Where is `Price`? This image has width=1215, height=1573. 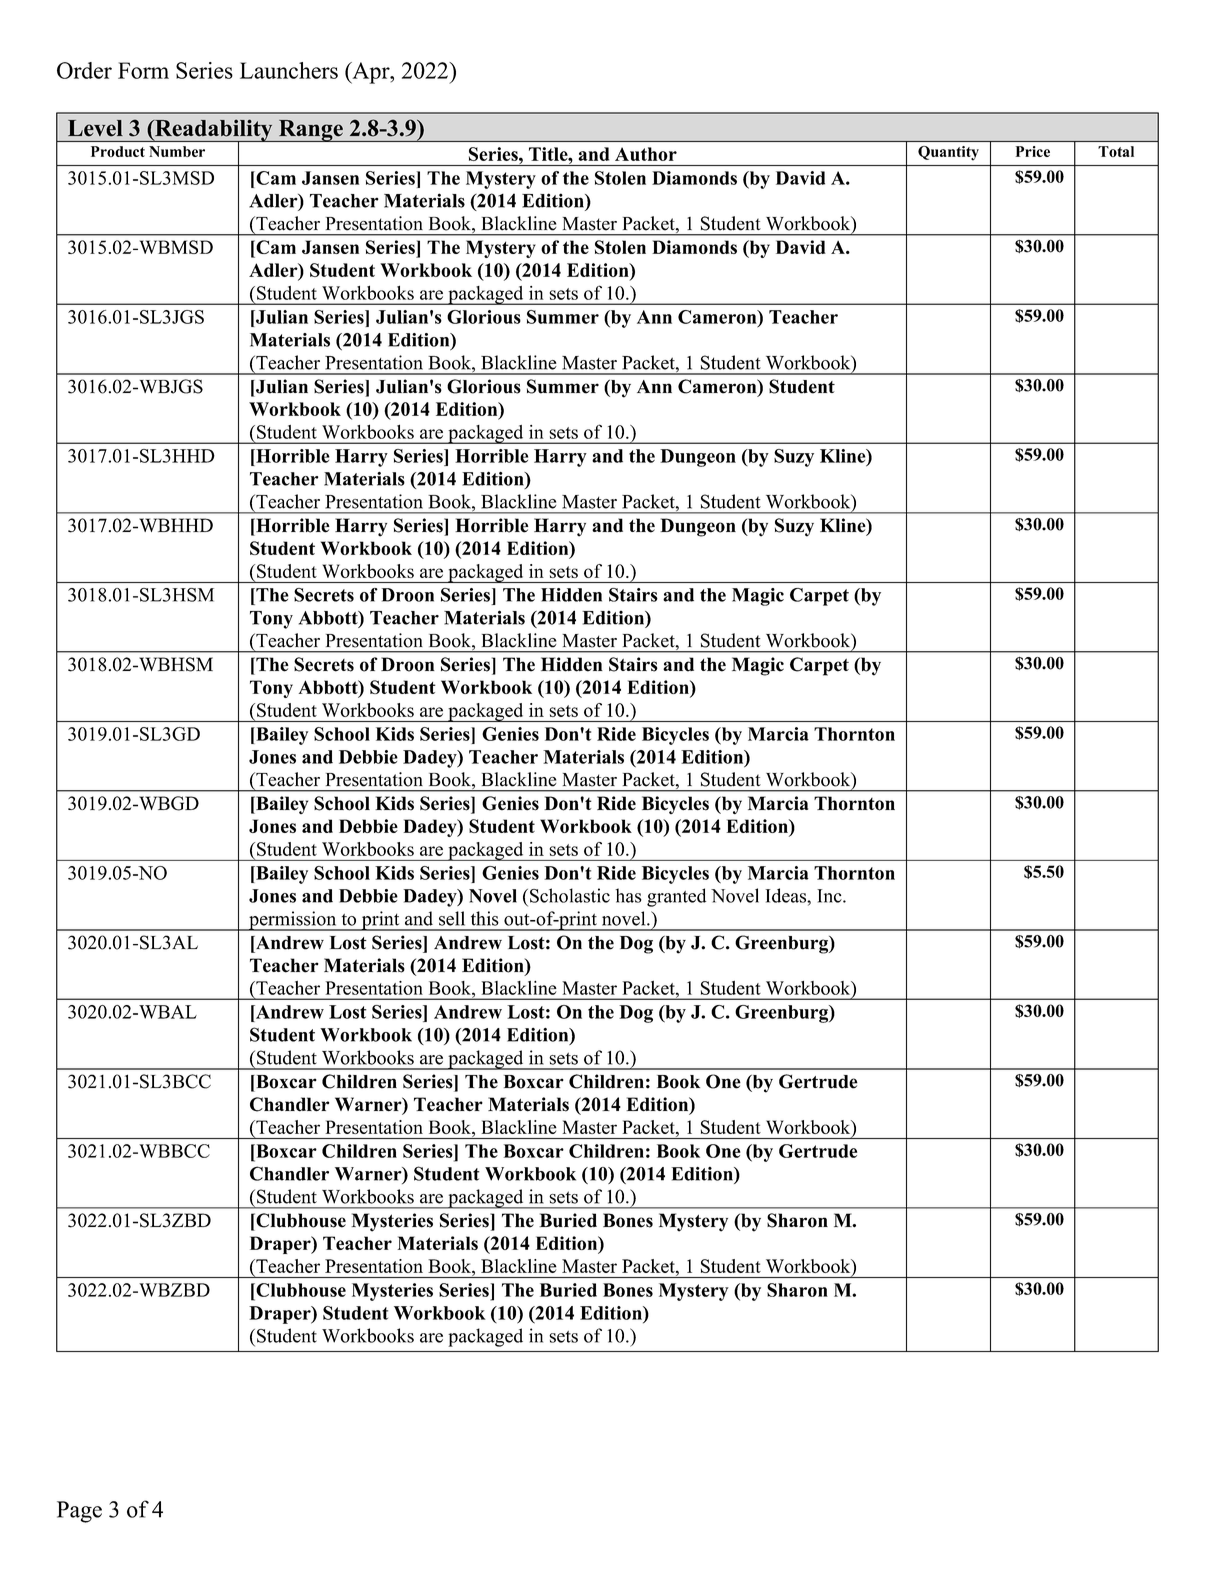 Price is located at coordinates (1033, 151).
